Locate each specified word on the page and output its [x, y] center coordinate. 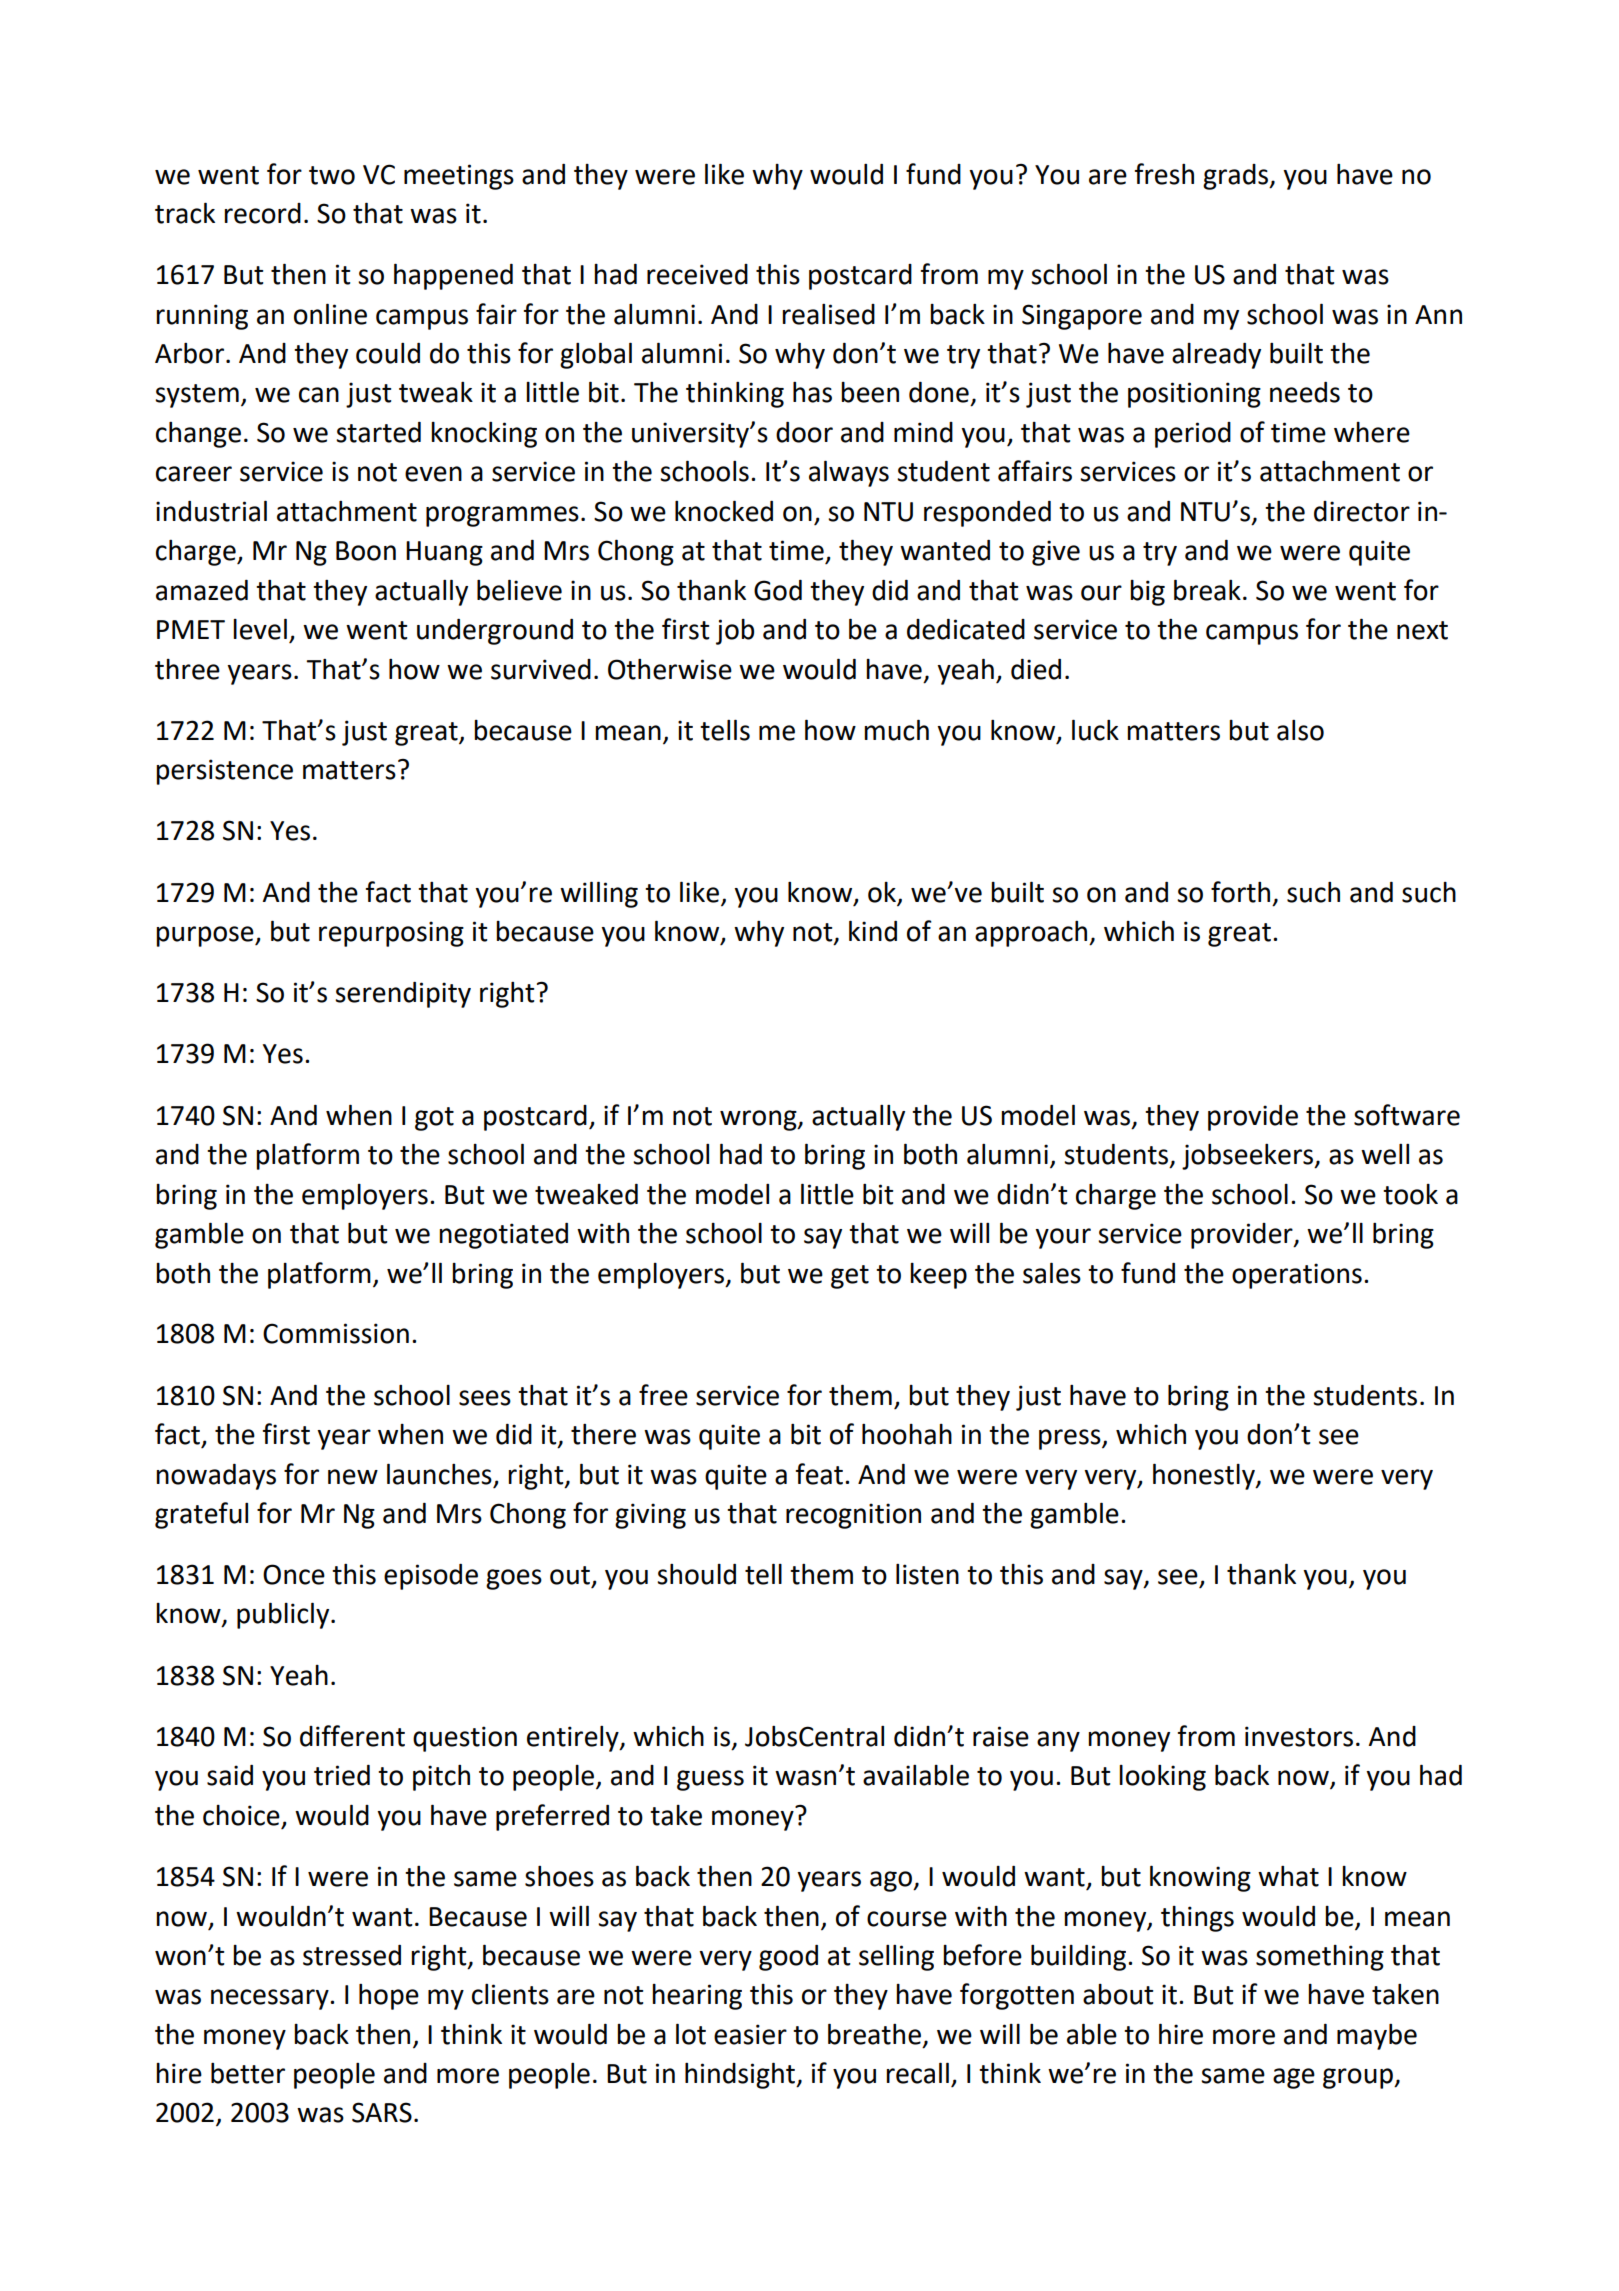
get [850, 1277]
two [332, 175]
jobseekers [1249, 1157]
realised [828, 314]
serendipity [403, 995]
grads [1237, 177]
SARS [382, 2112]
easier [750, 2034]
